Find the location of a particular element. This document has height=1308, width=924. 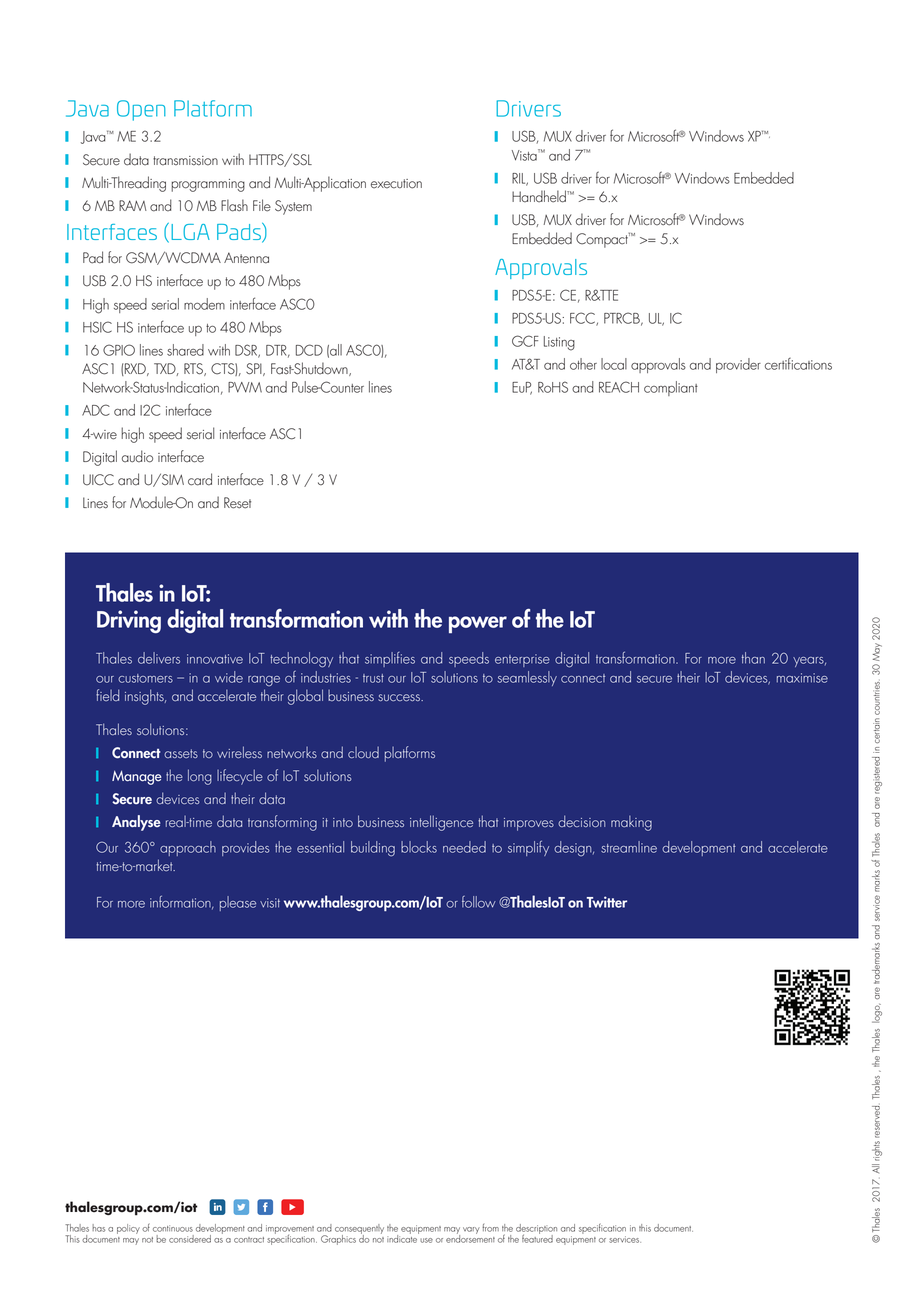

transmission is located at coordinates (185, 161).
